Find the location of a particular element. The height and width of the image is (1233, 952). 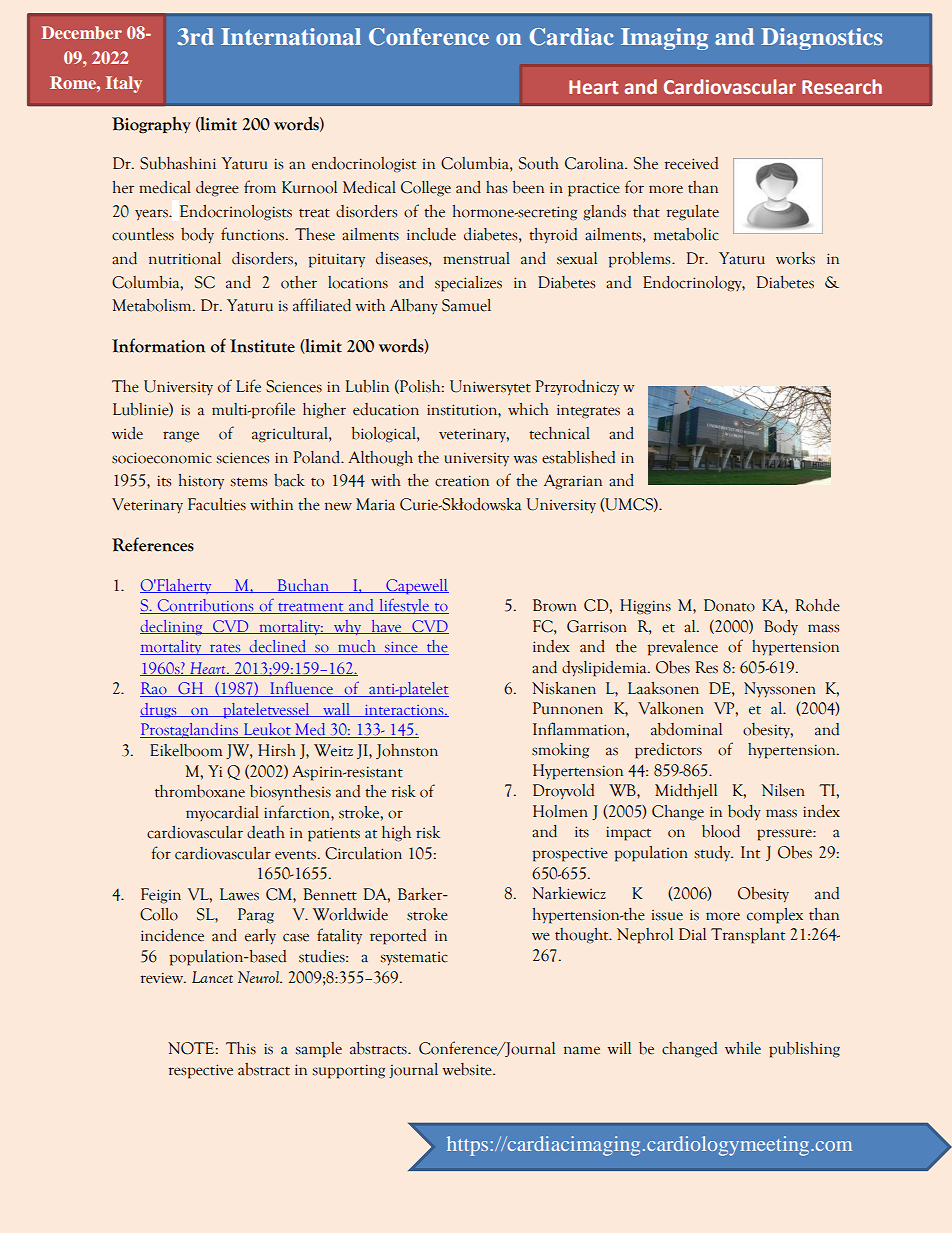

respective is located at coordinates (200, 1071).
